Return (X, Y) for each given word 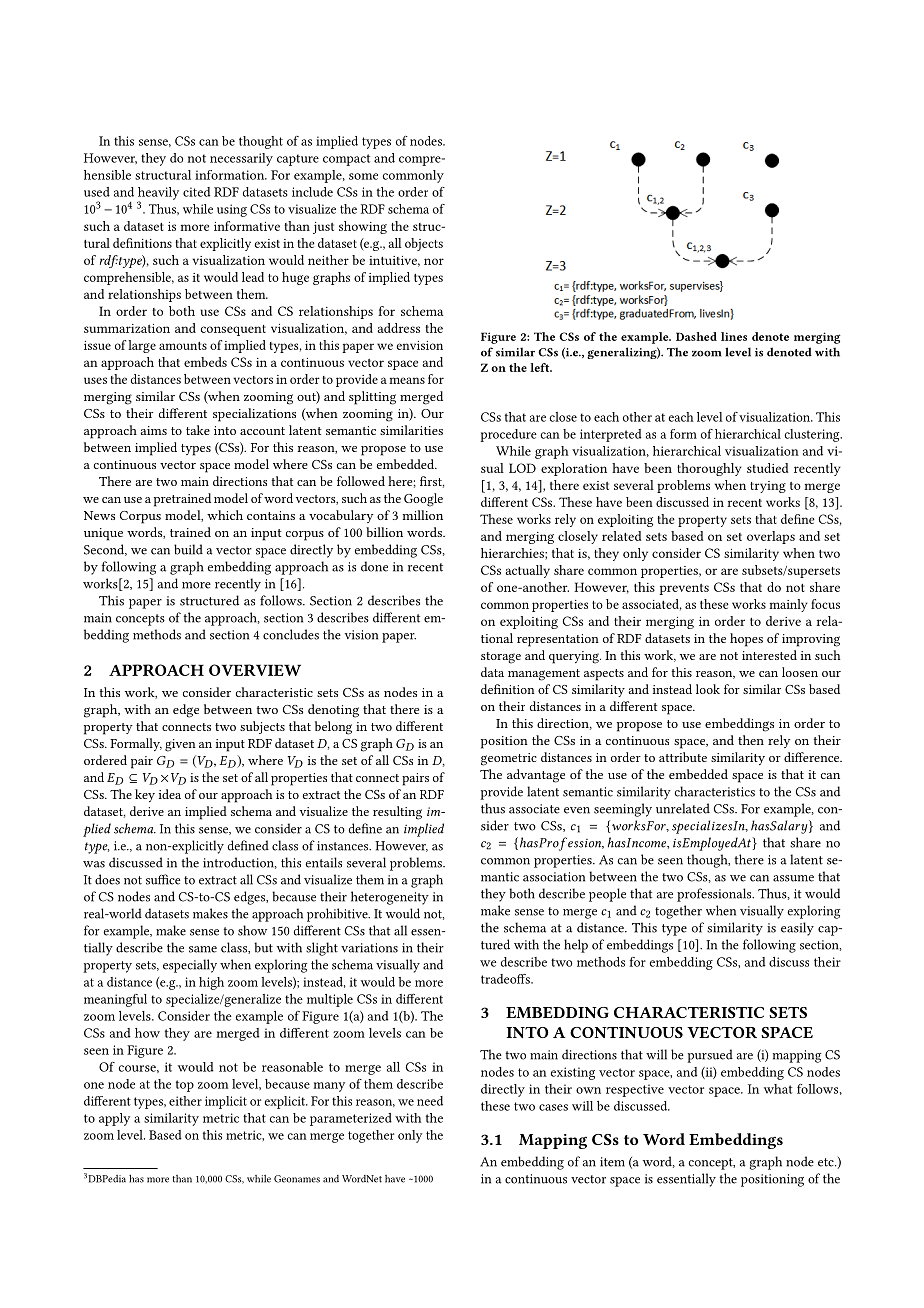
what (778, 1089)
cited (196, 192)
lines (734, 336)
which (225, 515)
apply (114, 1119)
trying (768, 487)
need (430, 1101)
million (423, 515)
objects (424, 244)
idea (170, 794)
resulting (397, 813)
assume (793, 878)
